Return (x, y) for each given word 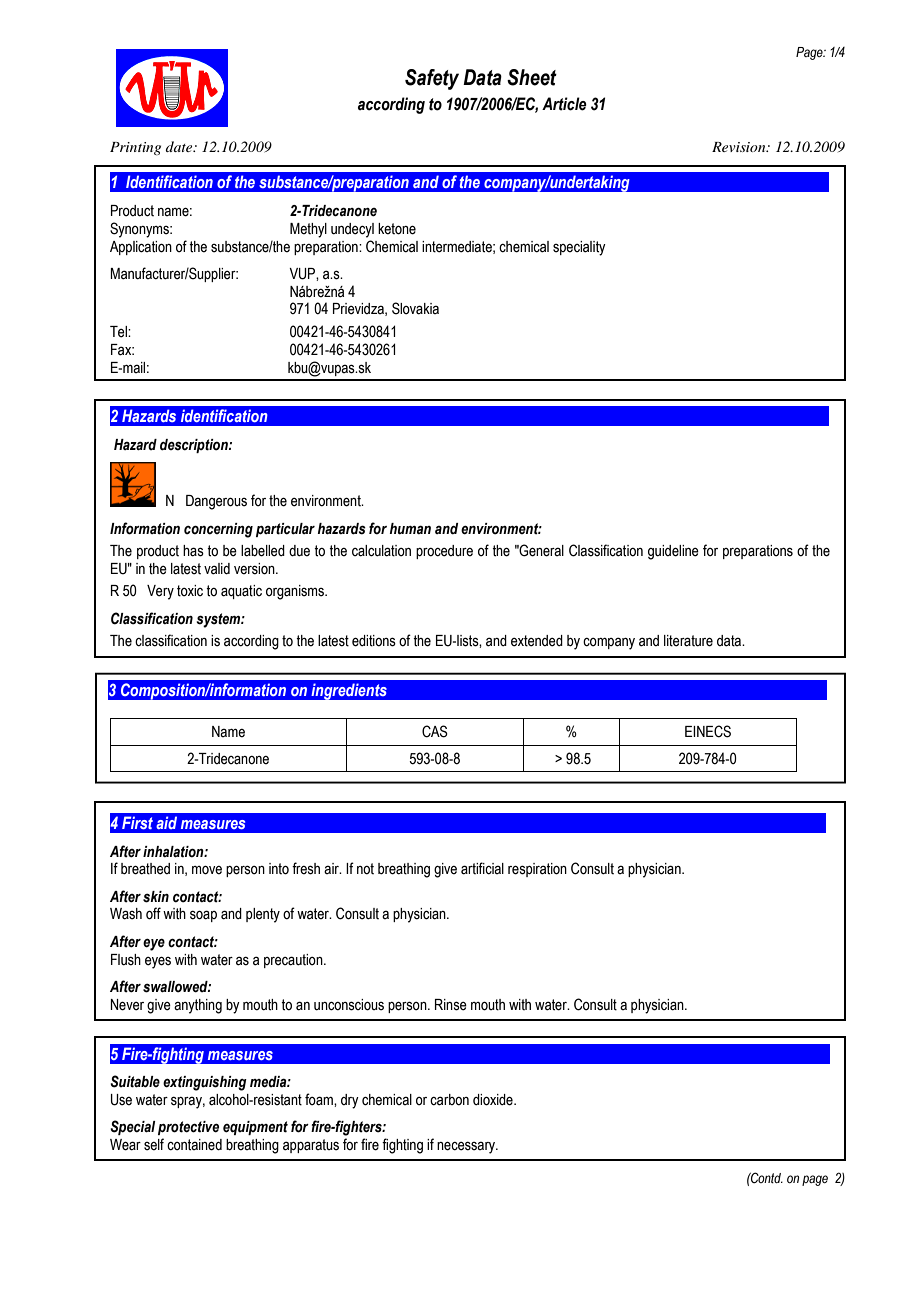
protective (188, 1128)
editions (374, 641)
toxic (190, 591)
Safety (432, 79)
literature (688, 641)
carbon (449, 1100)
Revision (740, 147)
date (180, 146)
